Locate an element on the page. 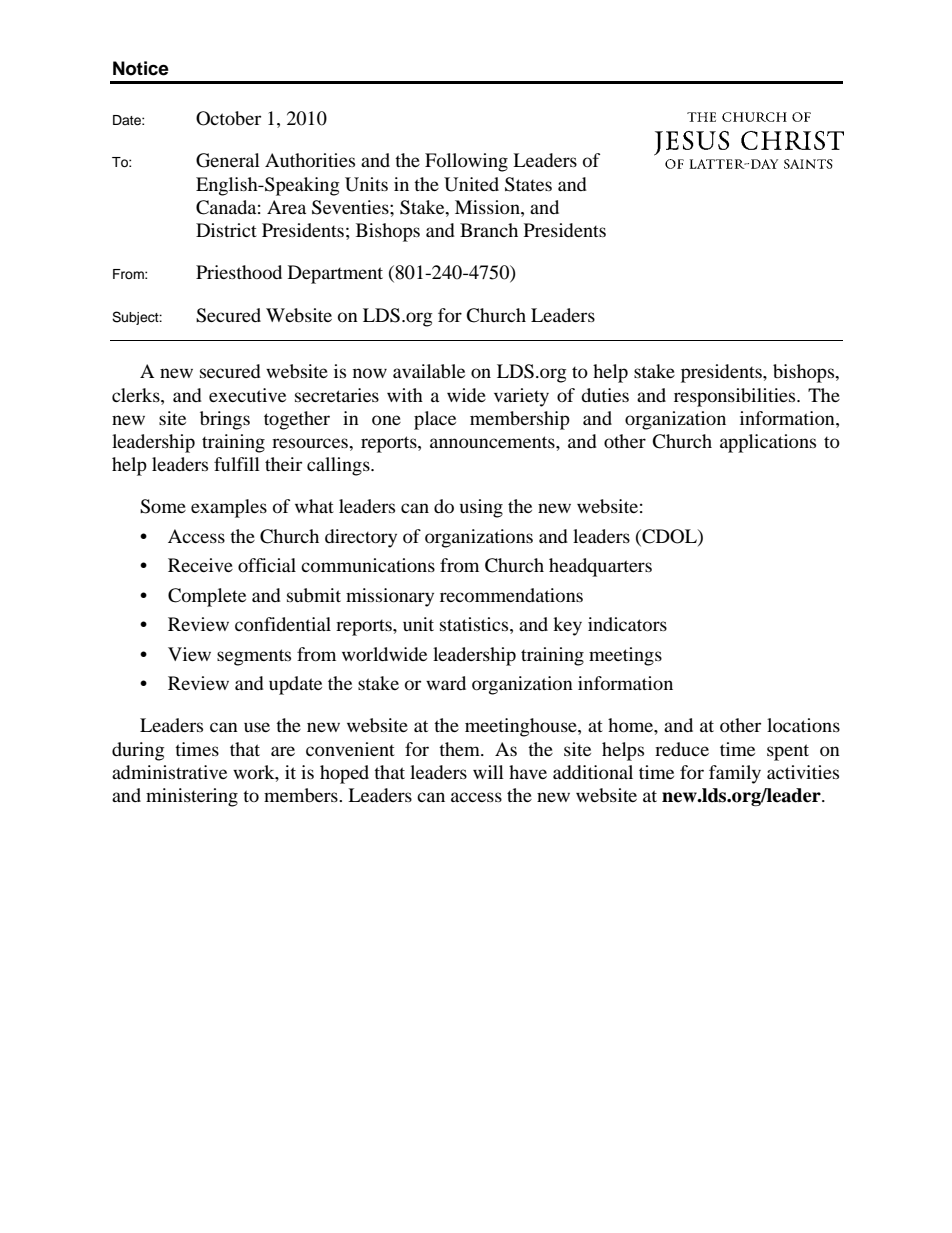 The width and height of the page is (952, 1233). Following is located at coordinates (466, 162).
